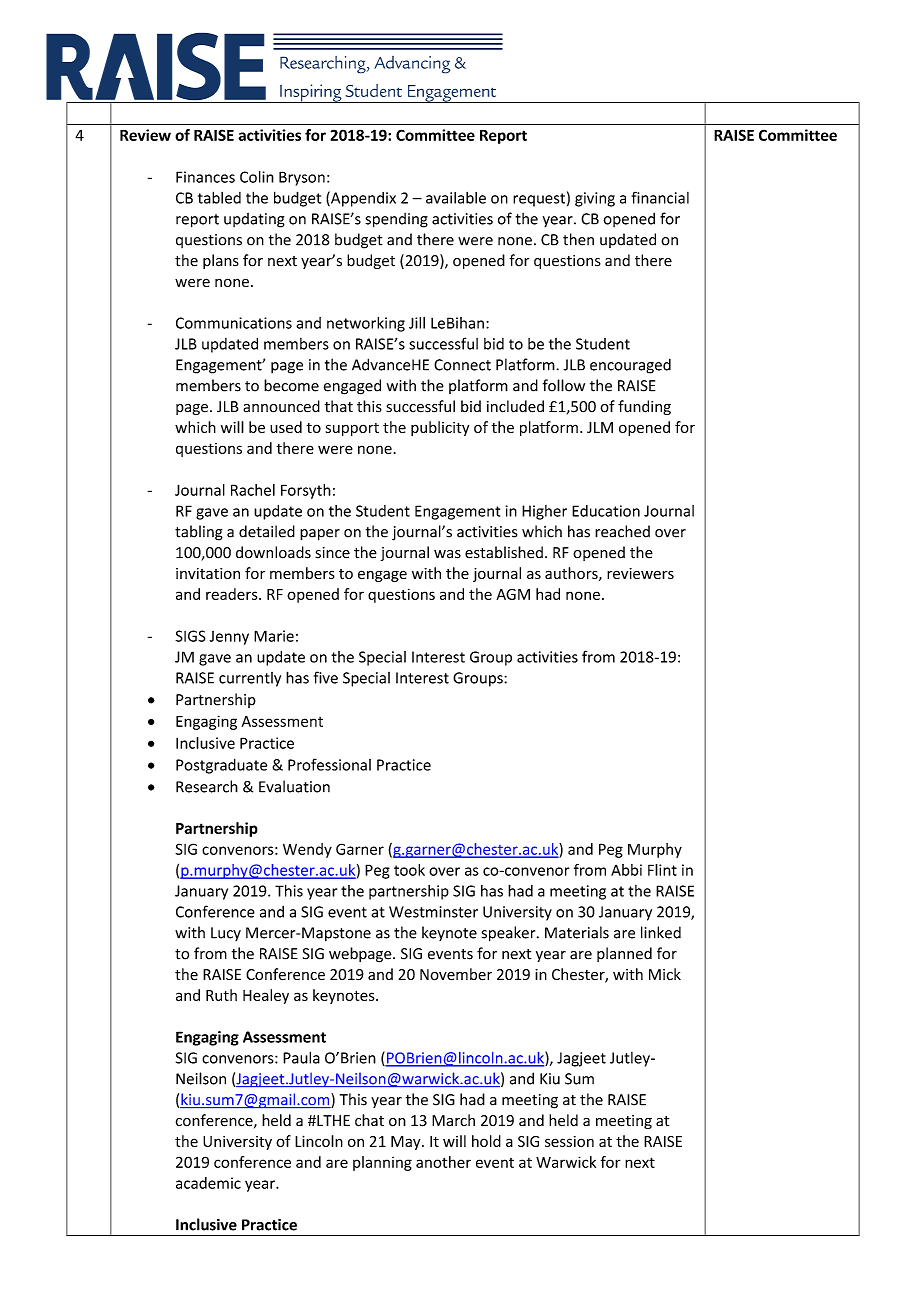 The width and height of the screenshot is (924, 1308). What do you see at coordinates (456, 197) in the screenshot?
I see `available` at bounding box center [456, 197].
